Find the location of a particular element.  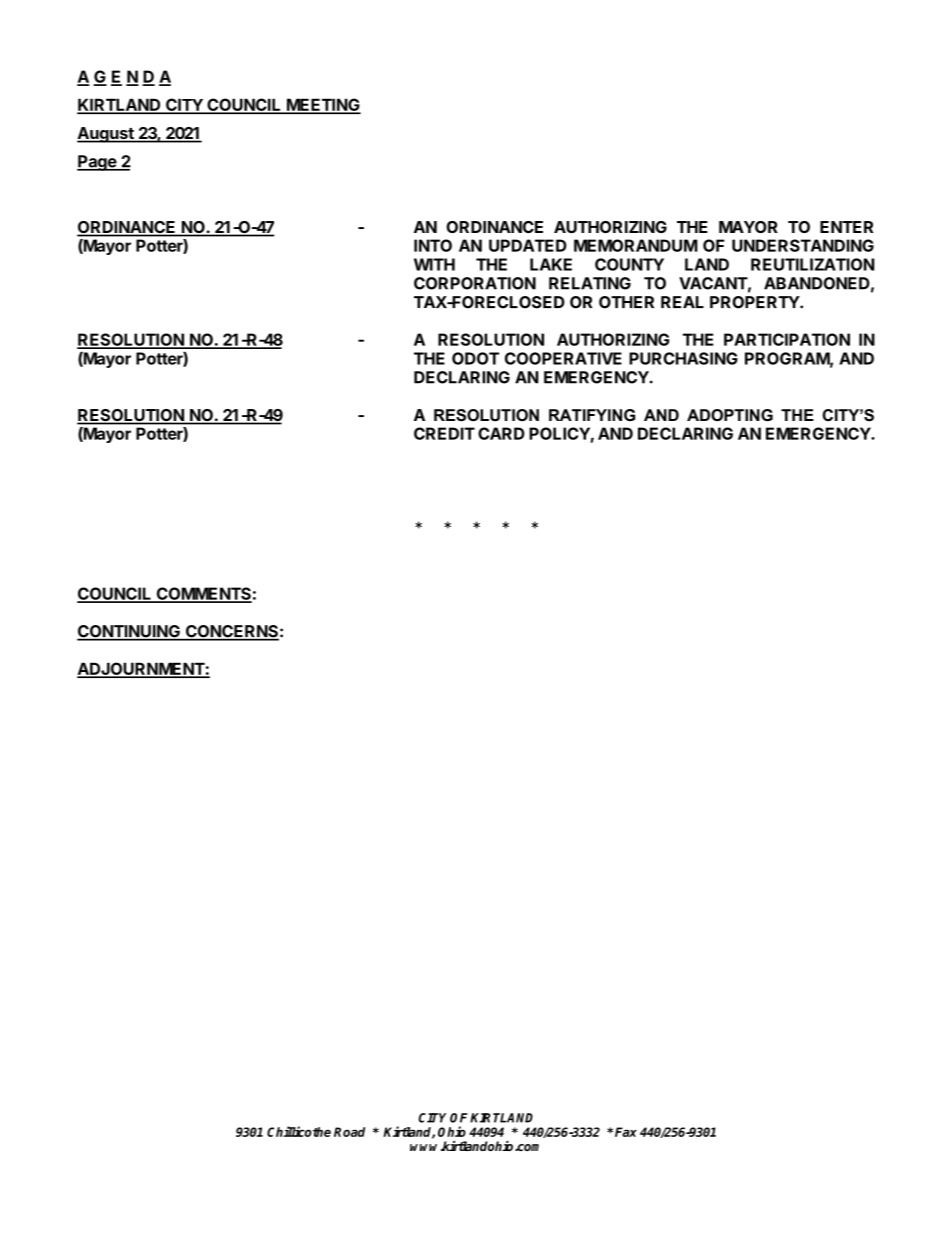

MEETING is located at coordinates (323, 106).
